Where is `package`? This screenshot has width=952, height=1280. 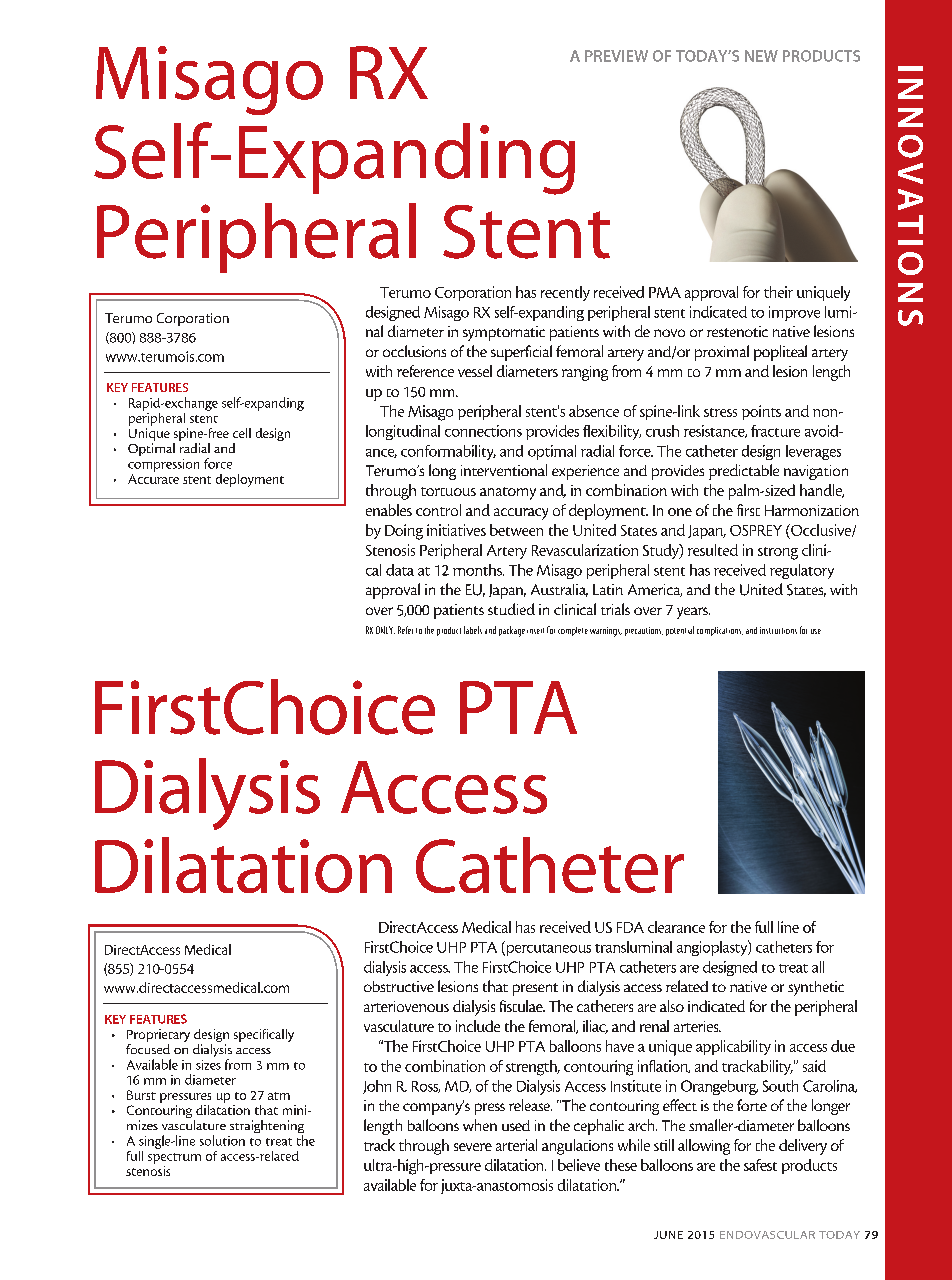
package is located at coordinates (512, 631).
